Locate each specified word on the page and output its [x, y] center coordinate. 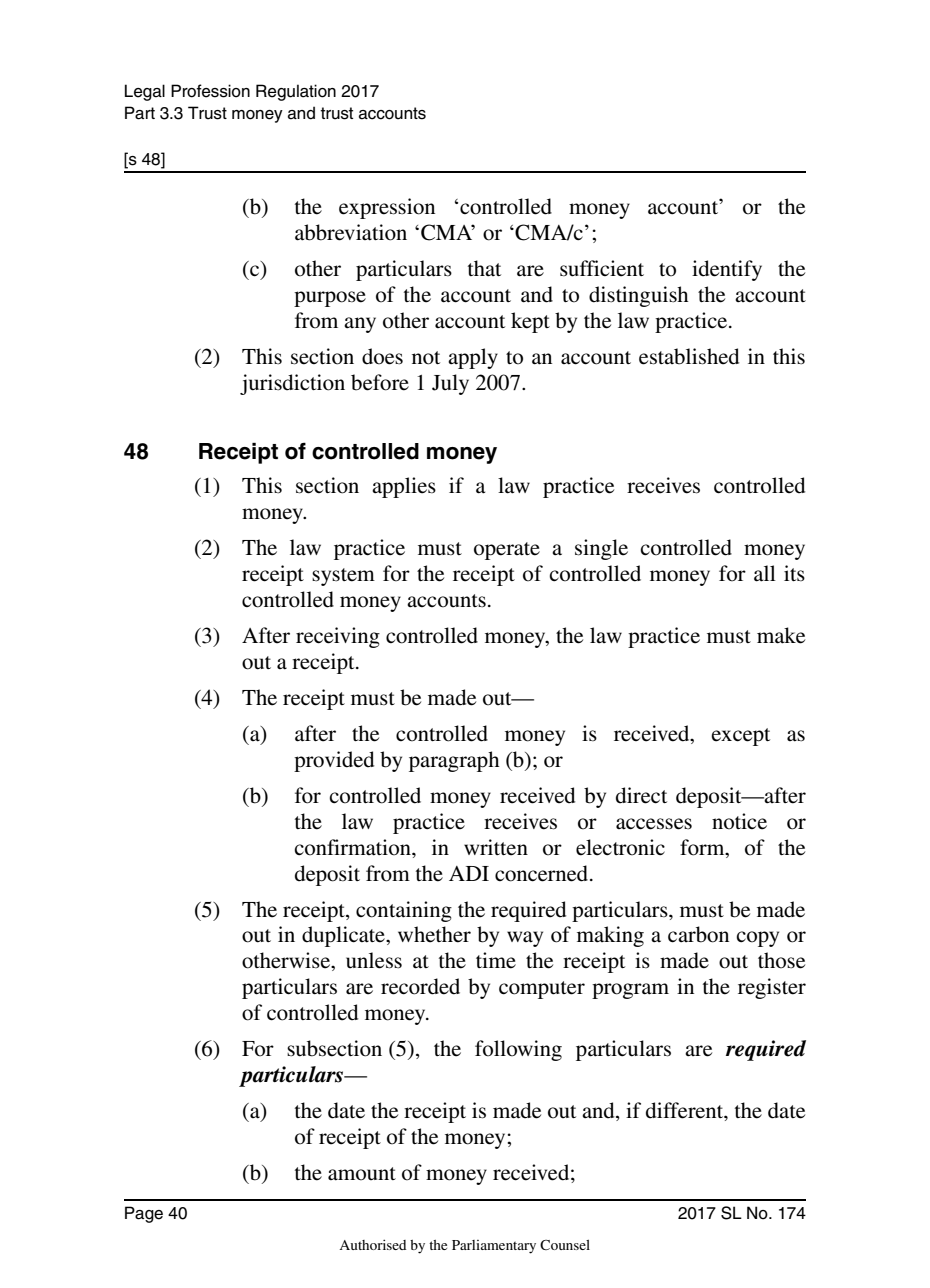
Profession [210, 91]
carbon [698, 934]
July [450, 384]
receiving [338, 637]
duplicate [344, 936]
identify [727, 270]
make [781, 635]
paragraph [454, 761]
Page [144, 1214]
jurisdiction [292, 384]
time [496, 960]
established [689, 356]
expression [387, 208]
